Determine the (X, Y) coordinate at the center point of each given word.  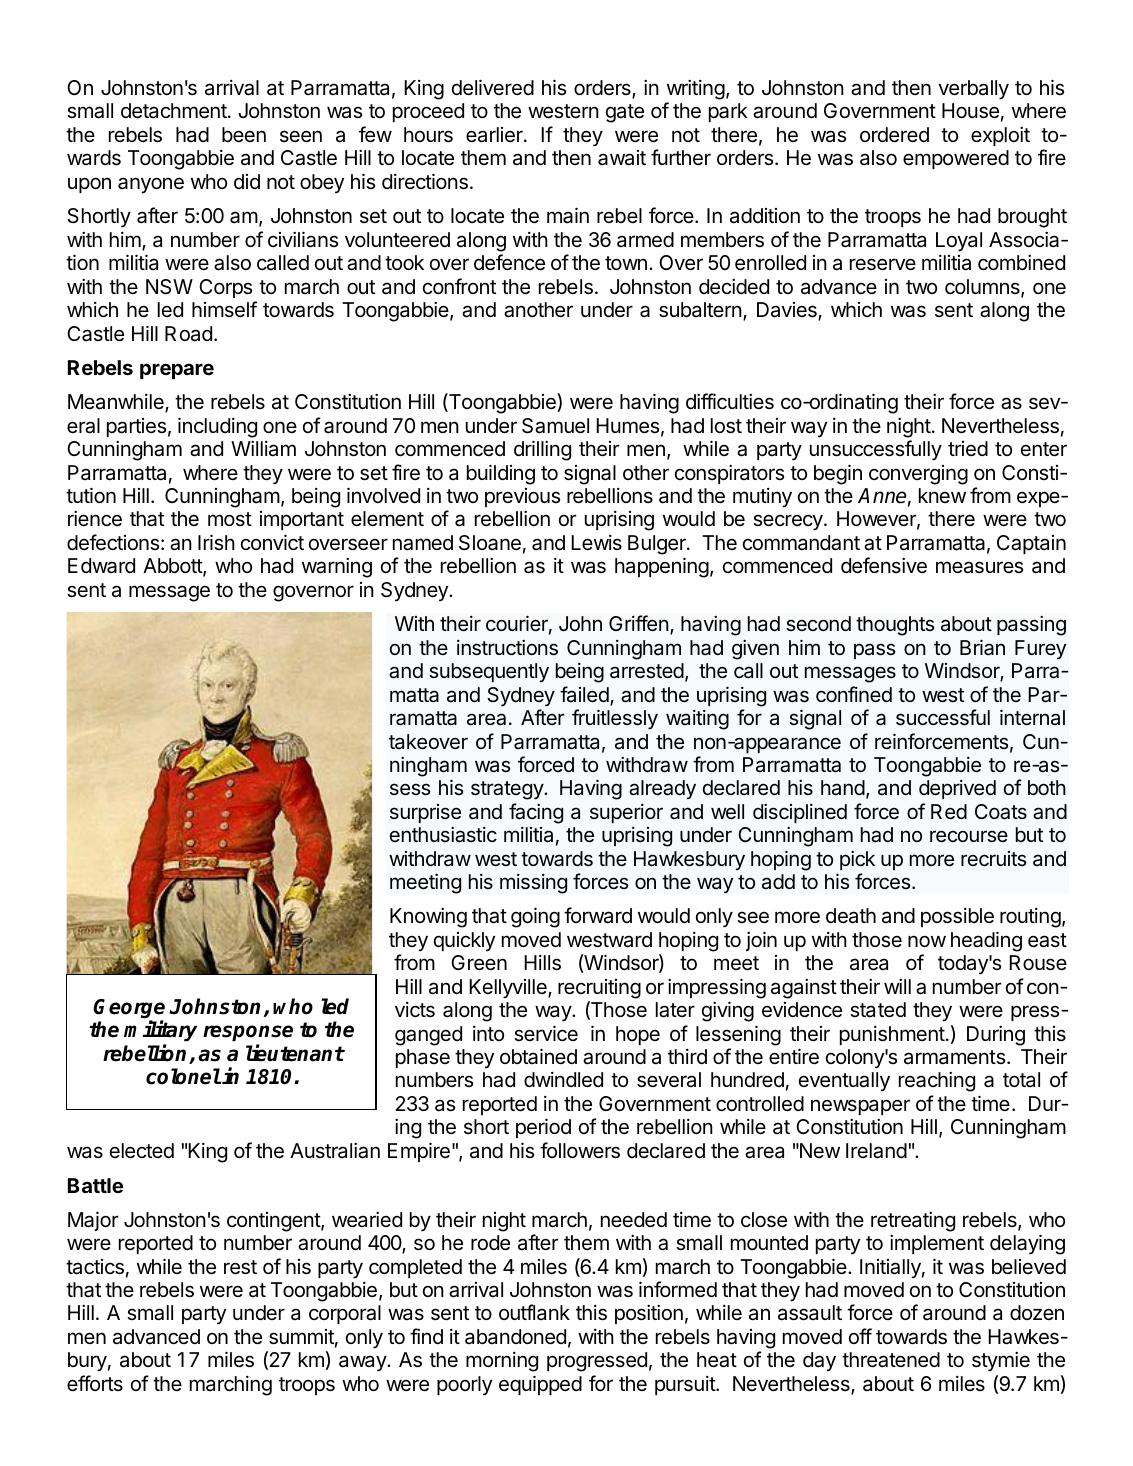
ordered (894, 135)
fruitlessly (615, 719)
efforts (95, 1383)
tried (968, 449)
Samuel (555, 426)
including (217, 427)
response (248, 1035)
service (546, 1033)
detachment (175, 111)
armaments (956, 1057)
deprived (957, 789)
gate (625, 113)
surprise (425, 813)
